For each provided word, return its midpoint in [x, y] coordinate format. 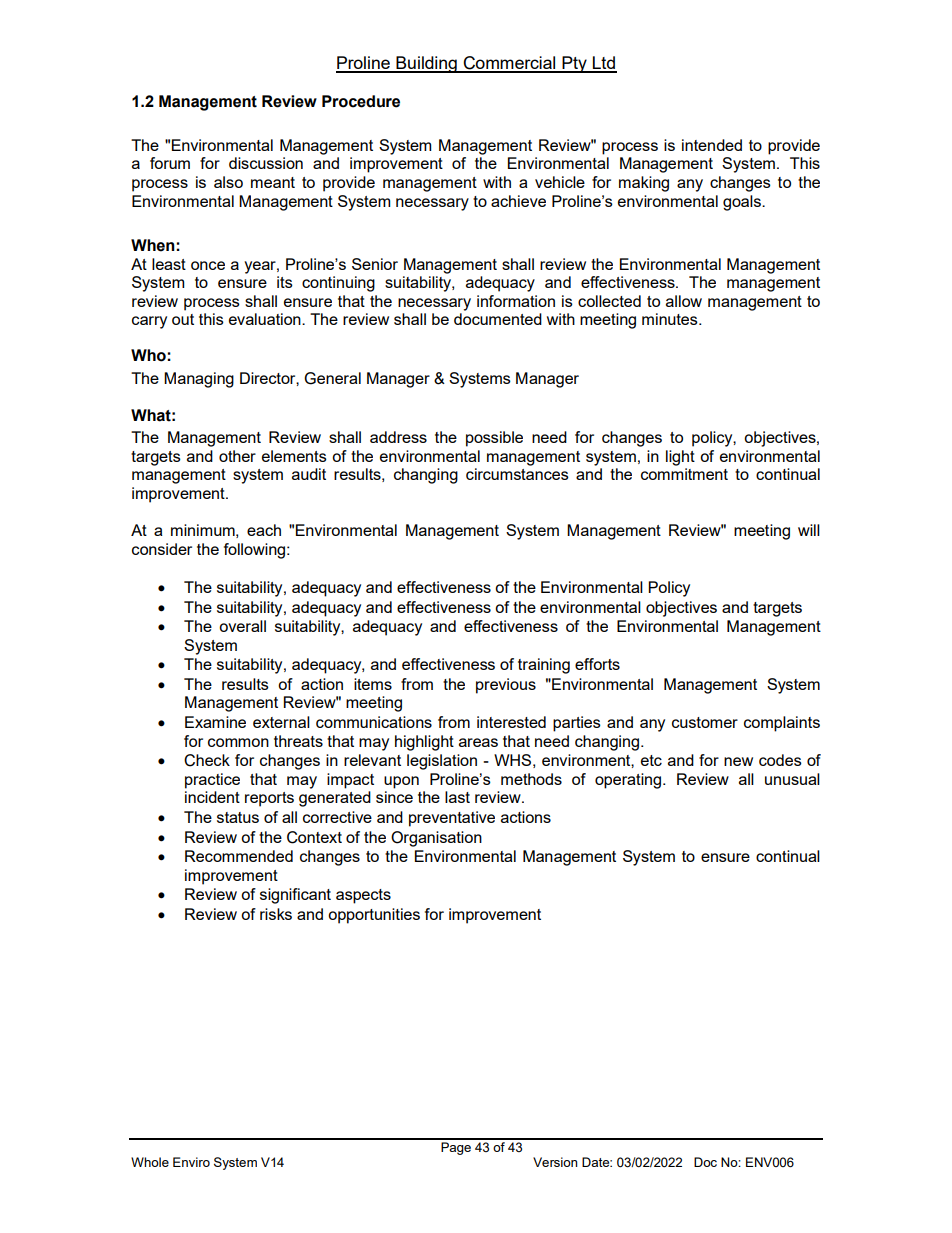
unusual [792, 779]
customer [705, 722]
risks [276, 914]
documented [498, 319]
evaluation [266, 319]
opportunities [374, 916]
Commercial [510, 64]
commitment [684, 474]
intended [712, 145]
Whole [150, 1162]
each [264, 530]
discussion [266, 163]
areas [478, 742]
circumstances [517, 474]
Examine [215, 722]
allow [684, 301]
